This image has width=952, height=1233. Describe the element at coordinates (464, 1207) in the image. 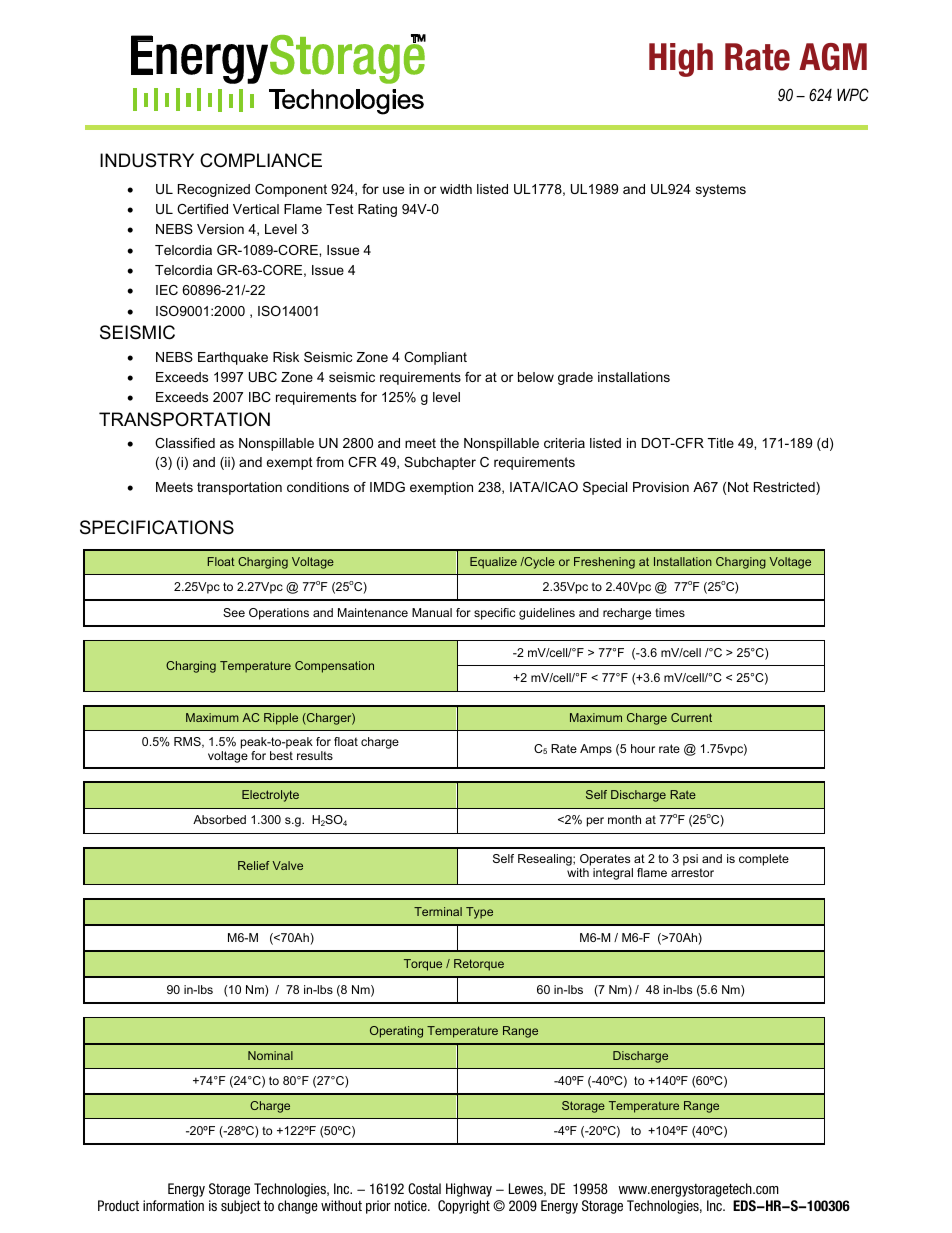

I see `Copyright` at that location.
